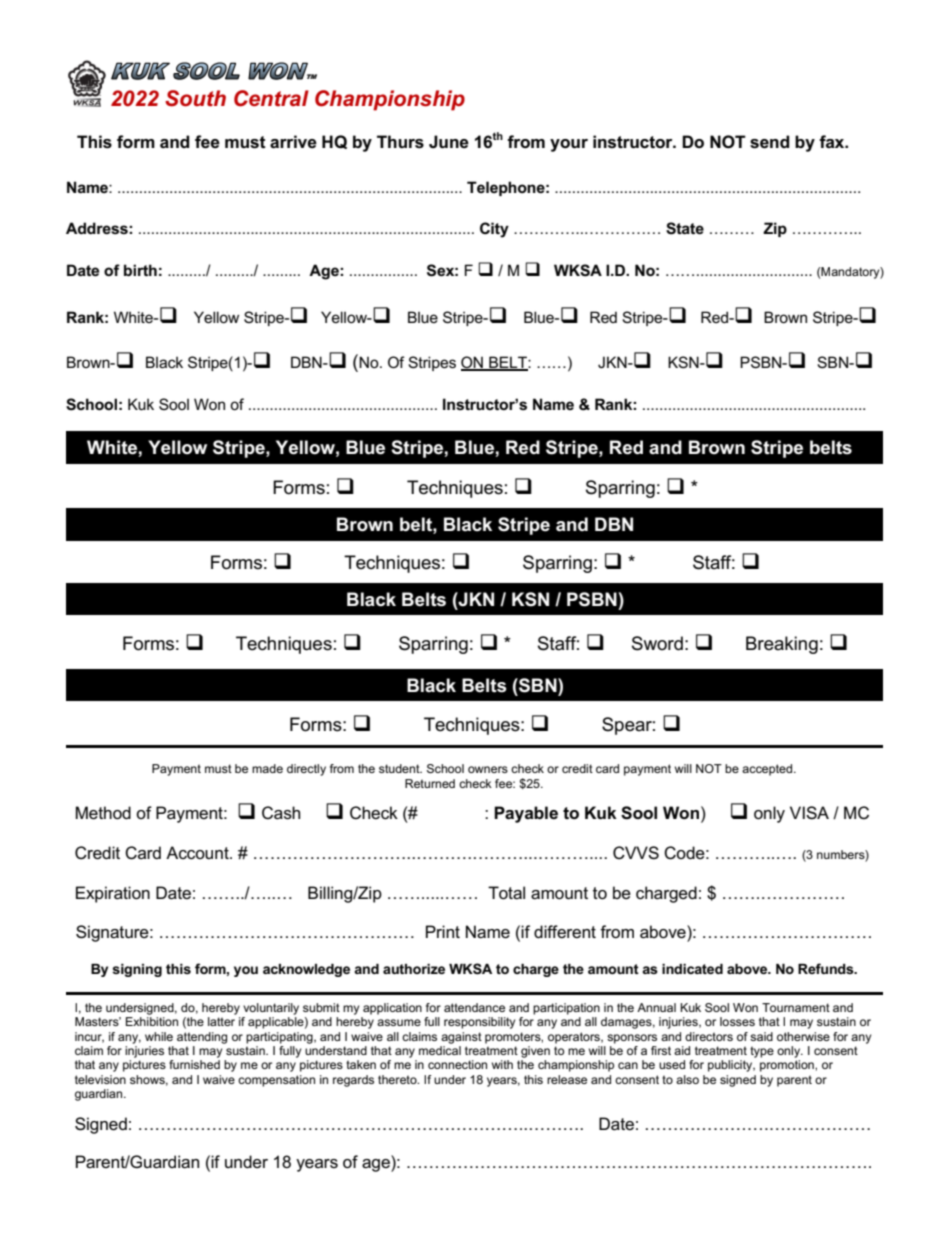 The image size is (952, 1233). Describe the element at coordinates (809, 813) in the image. I see `VISA` at that location.
